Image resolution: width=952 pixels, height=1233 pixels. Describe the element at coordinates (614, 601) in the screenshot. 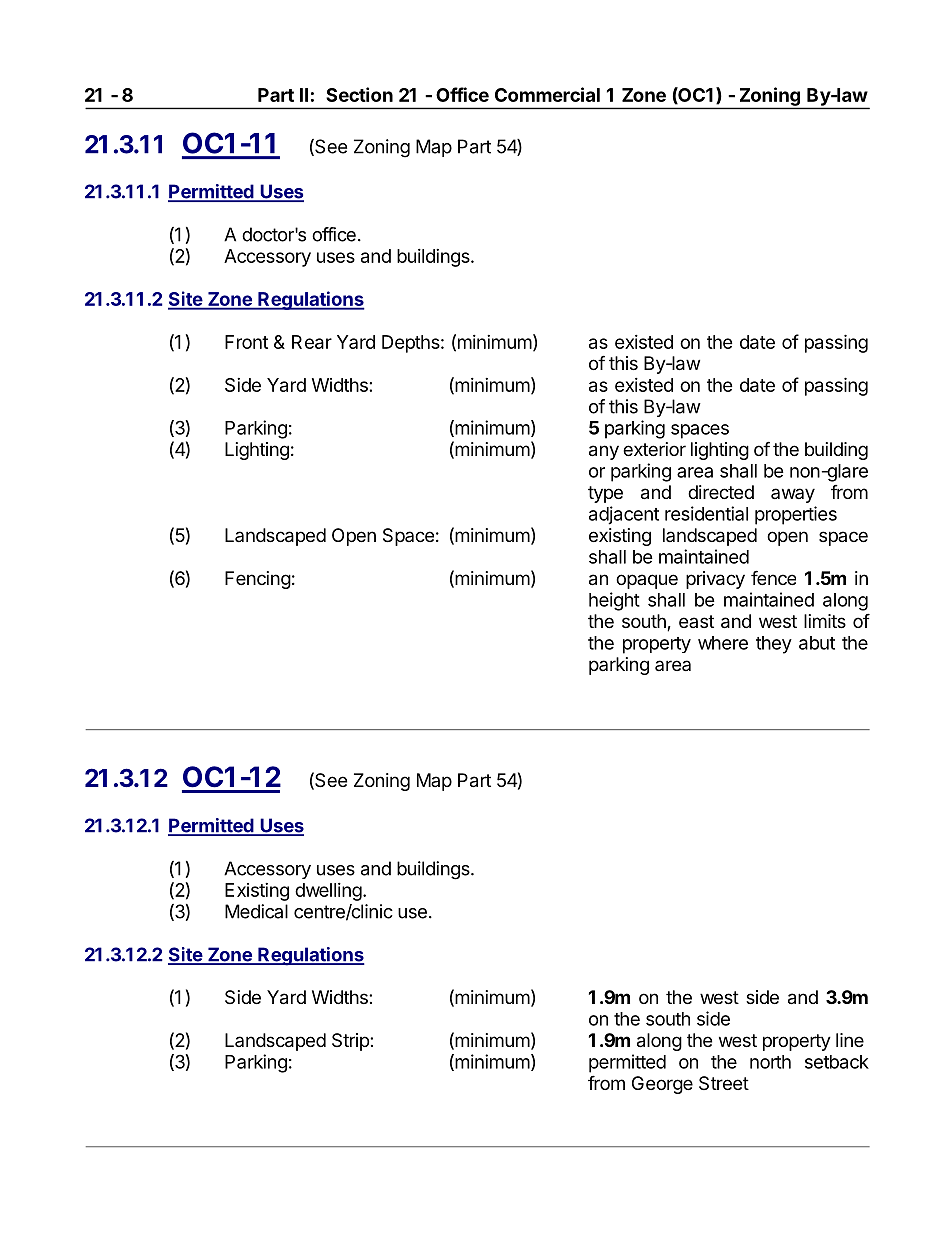

I see `height` at that location.
